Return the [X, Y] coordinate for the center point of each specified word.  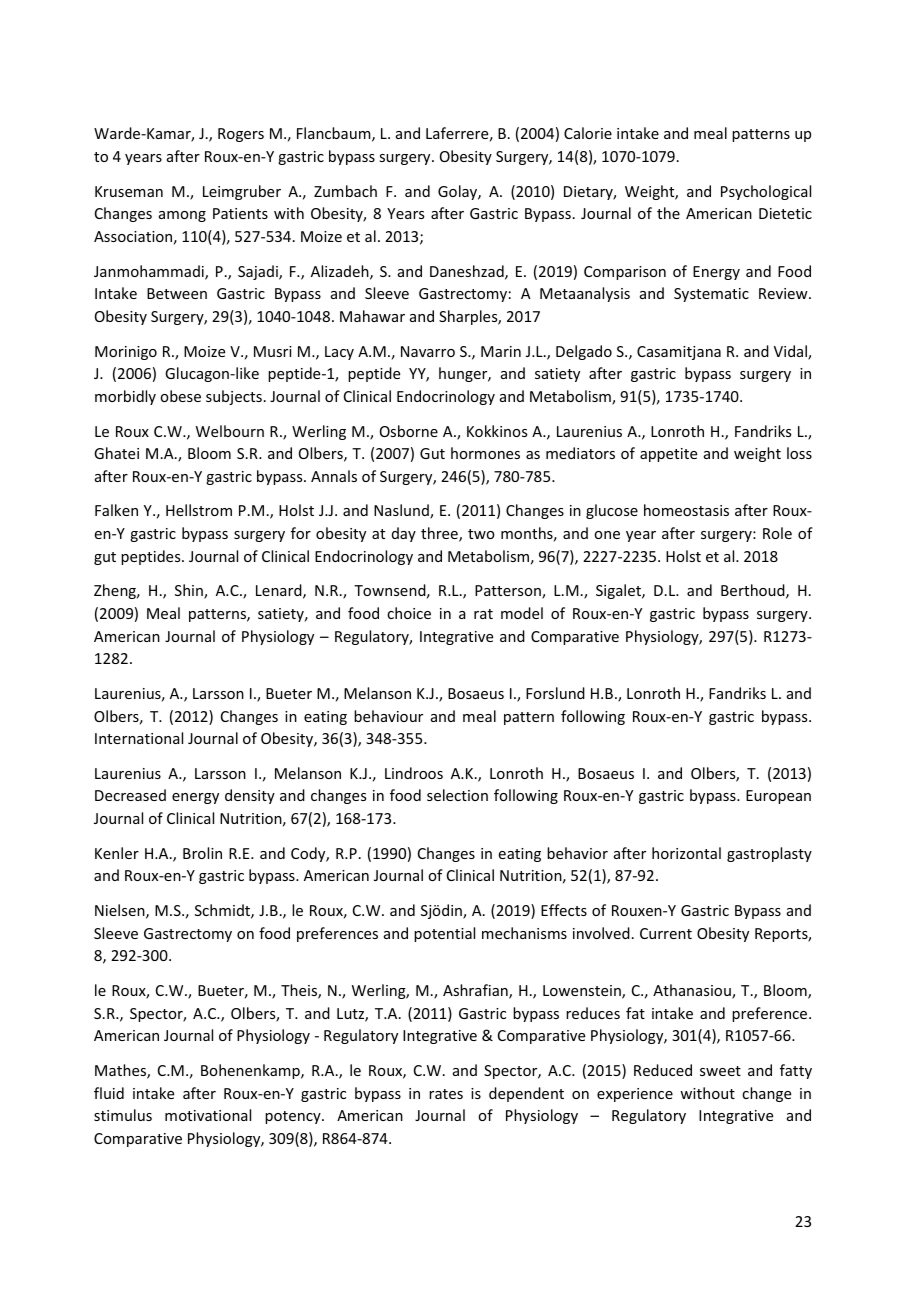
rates [446, 1094]
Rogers [241, 135]
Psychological [766, 192]
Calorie [588, 133]
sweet [720, 1071]
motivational [208, 1115]
